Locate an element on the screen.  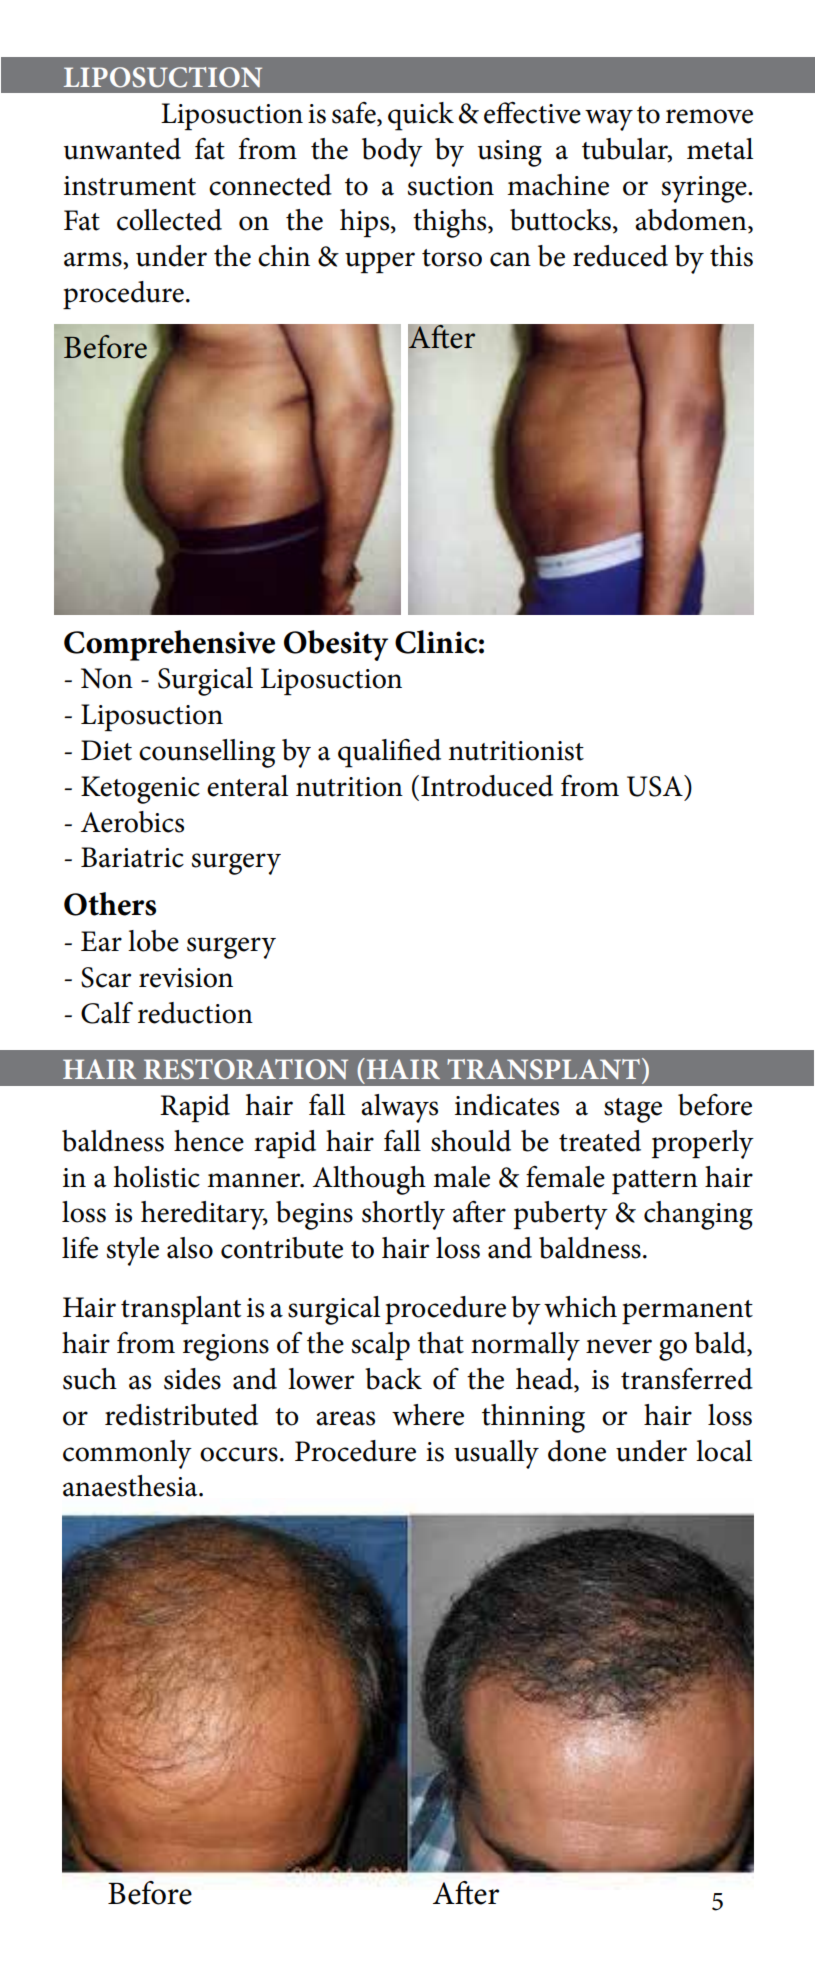
syringe is located at coordinates (705, 189).
